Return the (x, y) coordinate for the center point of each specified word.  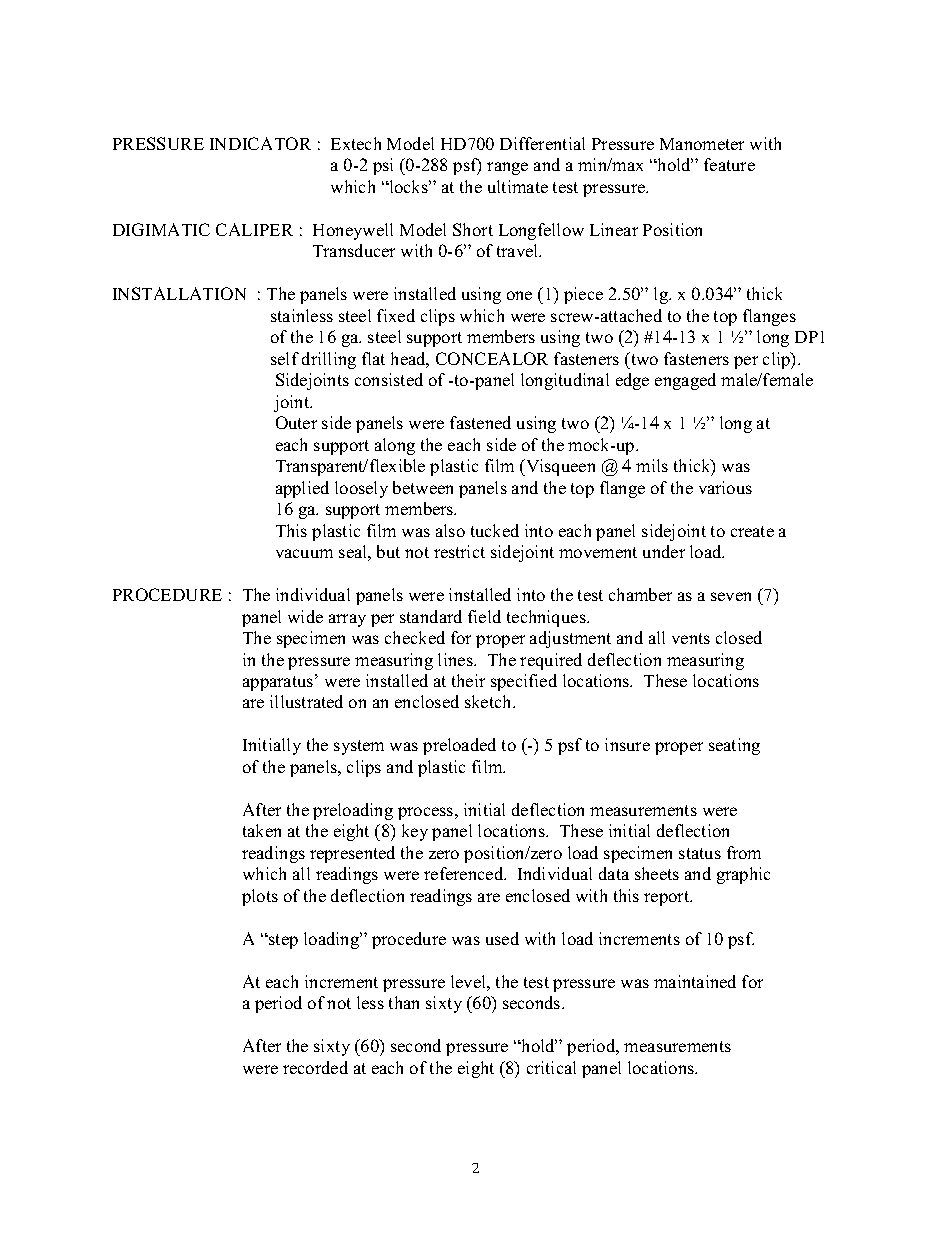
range (507, 168)
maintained (695, 981)
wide (305, 616)
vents (691, 638)
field (484, 616)
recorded (315, 1067)
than (404, 1002)
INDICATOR (260, 143)
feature (729, 164)
